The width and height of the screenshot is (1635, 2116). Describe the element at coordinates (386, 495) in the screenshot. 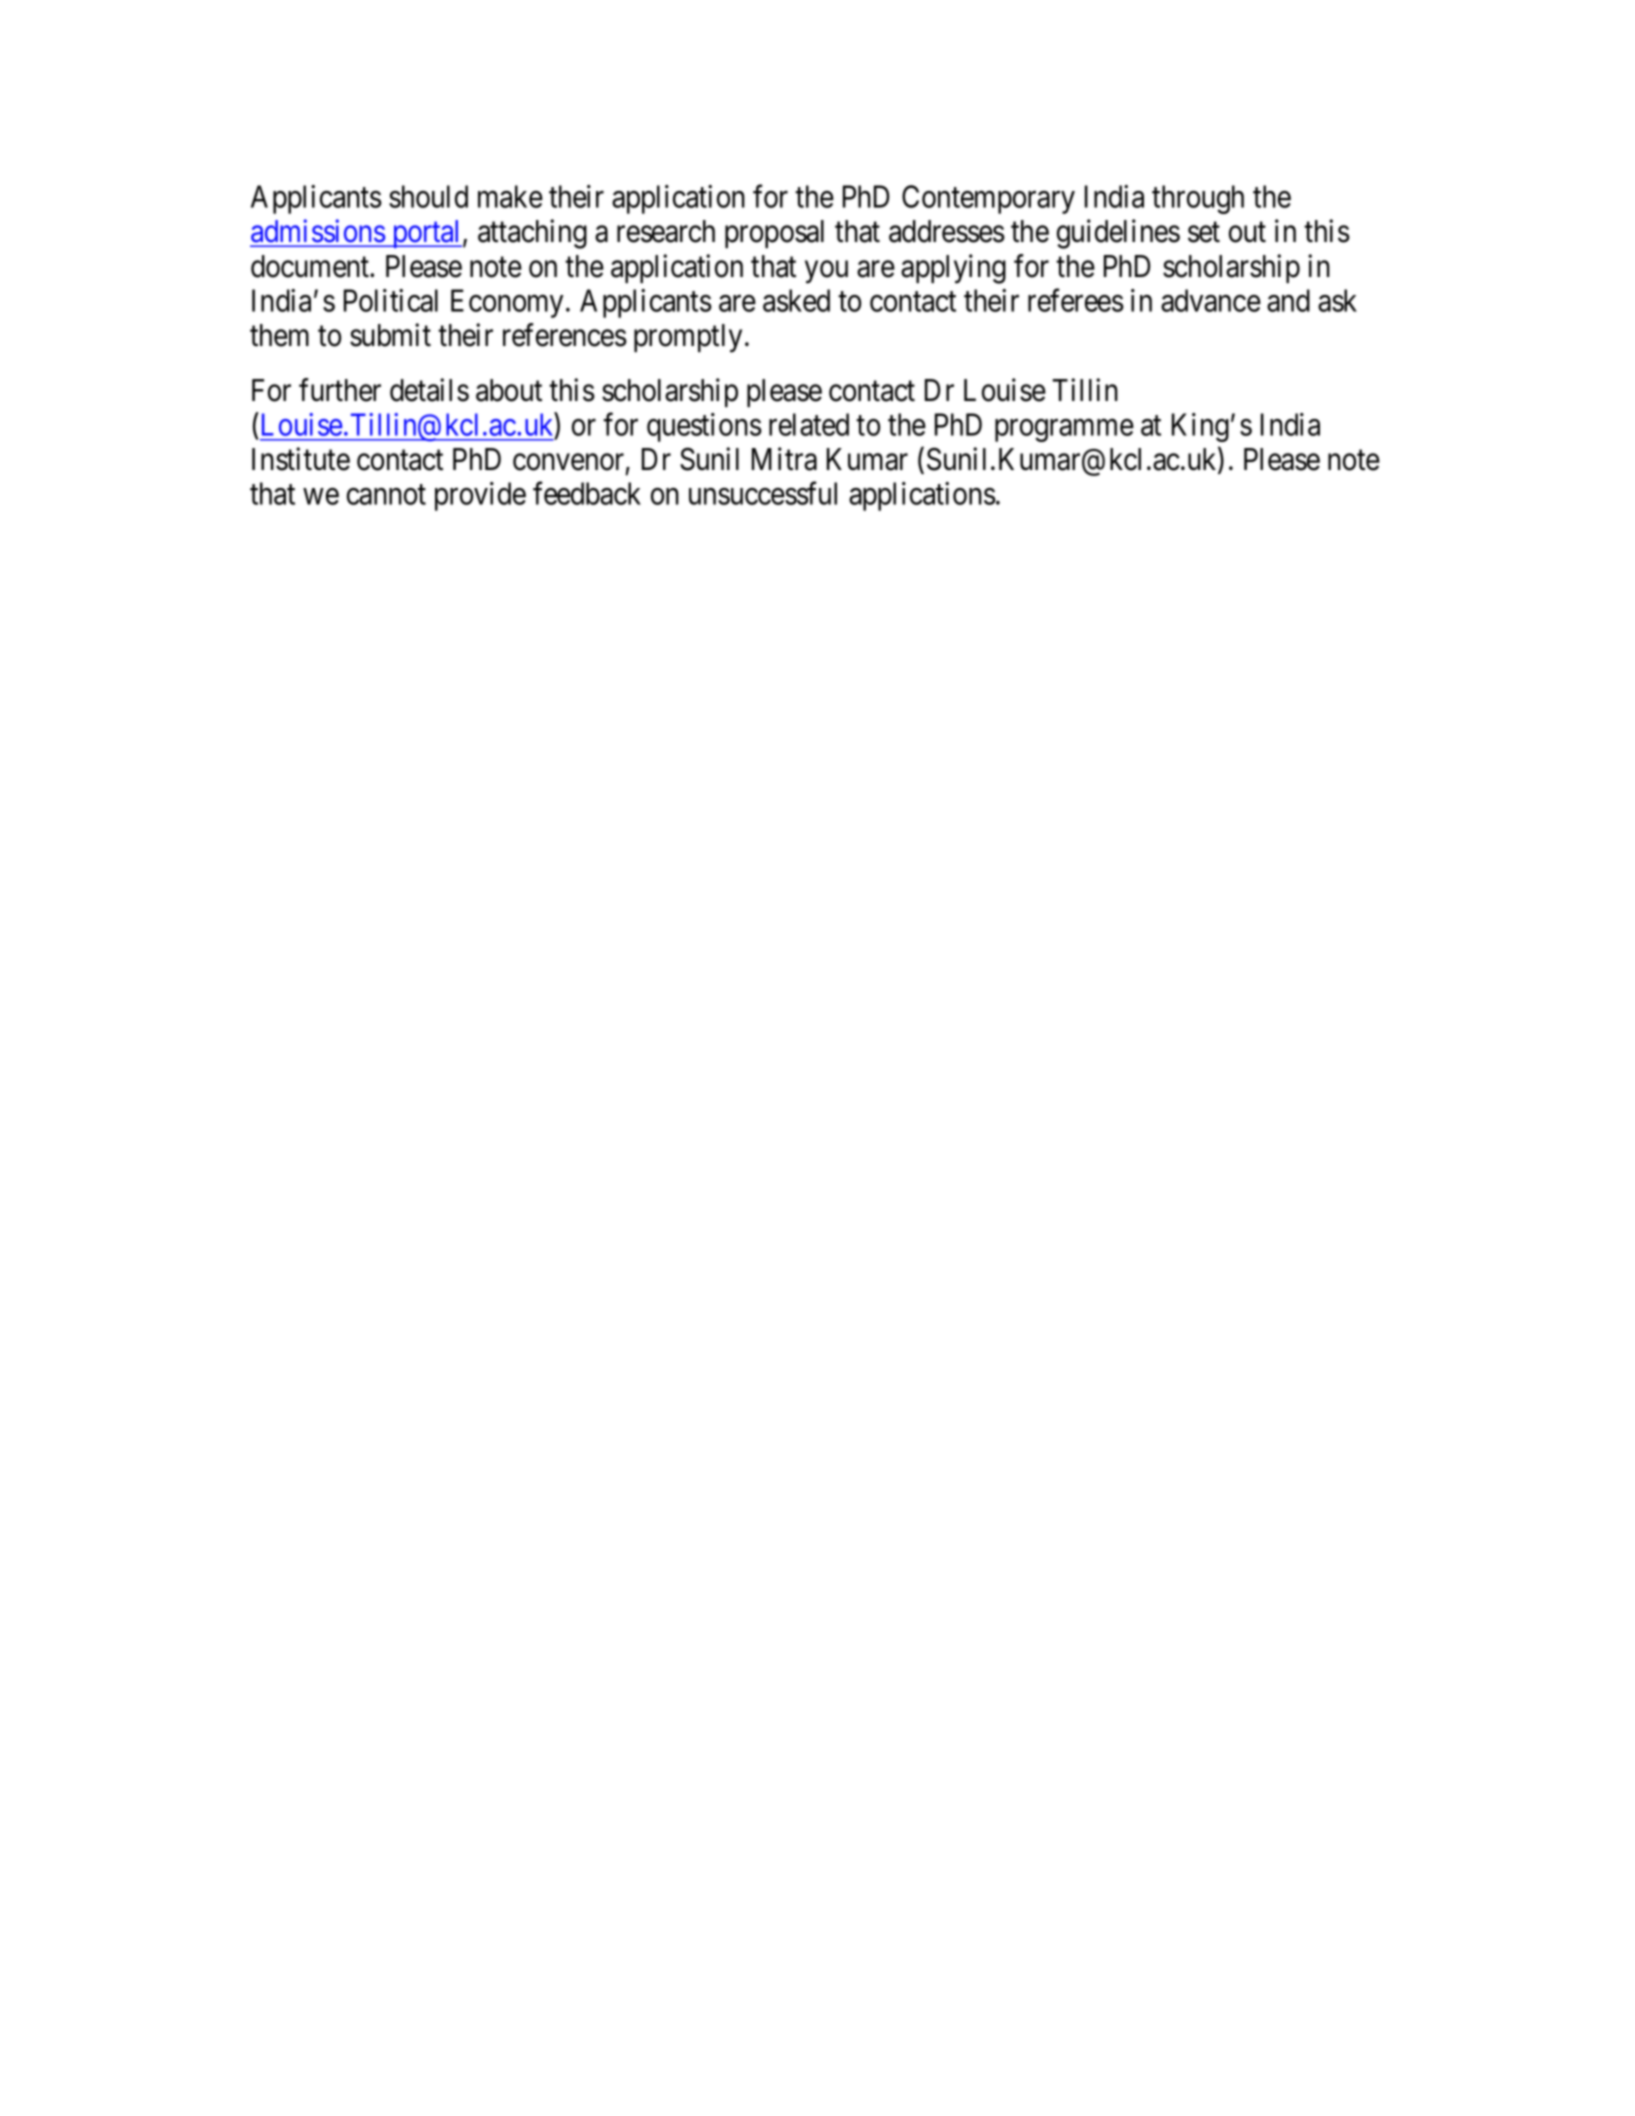

I see `cannot` at that location.
